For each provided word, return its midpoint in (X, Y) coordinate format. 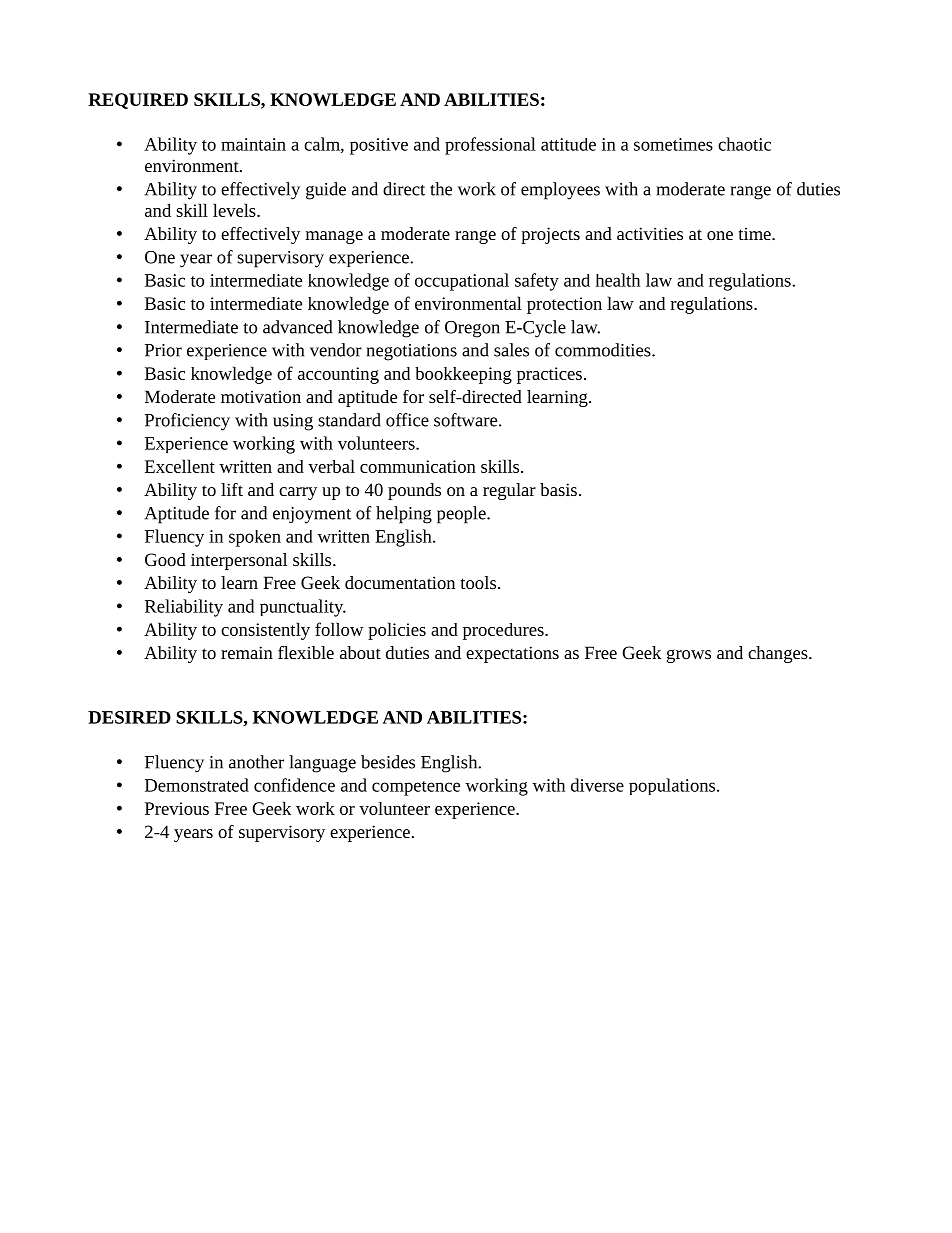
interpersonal (239, 561)
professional (490, 146)
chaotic (744, 144)
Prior (163, 350)
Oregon (472, 329)
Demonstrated (197, 785)
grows (689, 656)
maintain (253, 144)
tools (478, 582)
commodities (604, 350)
